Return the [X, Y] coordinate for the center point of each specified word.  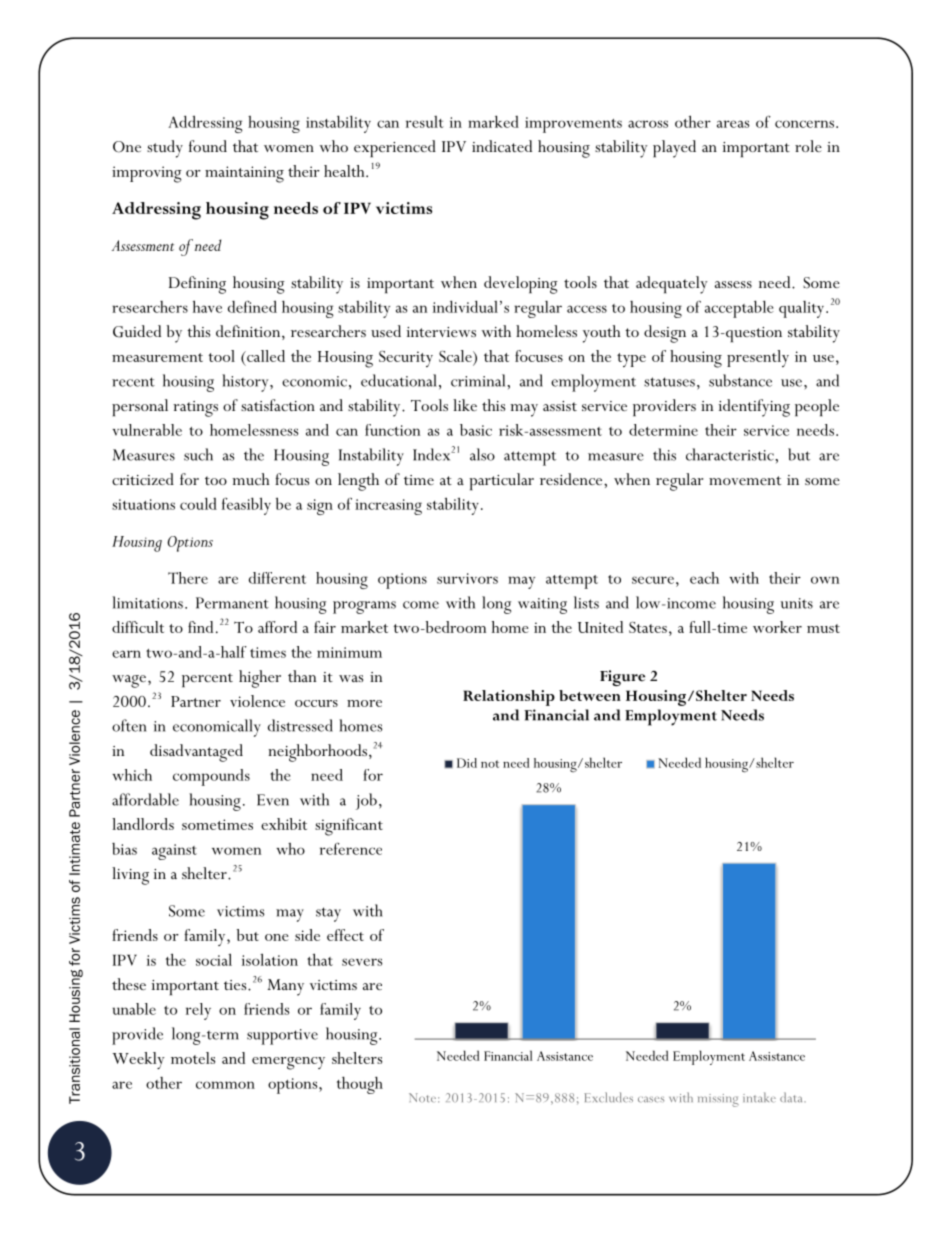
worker [777, 627]
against [174, 852]
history [246, 383]
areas [733, 124]
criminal [479, 380]
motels [193, 1058]
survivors [467, 578]
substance [740, 380]
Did [467, 763]
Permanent [232, 603]
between [590, 695]
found [208, 146]
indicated [502, 146]
